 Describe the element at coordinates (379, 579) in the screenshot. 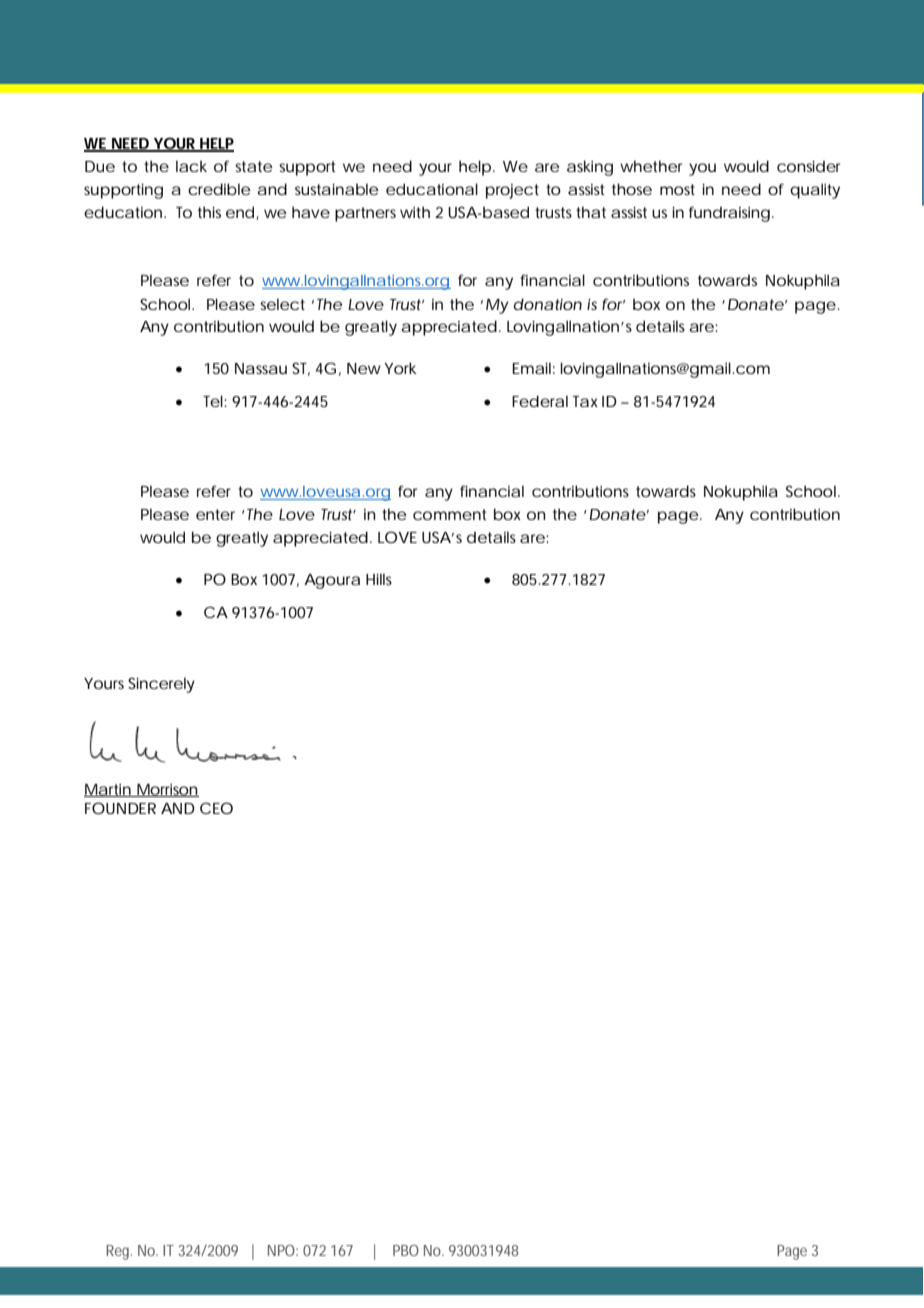

I see `Hills` at that location.
